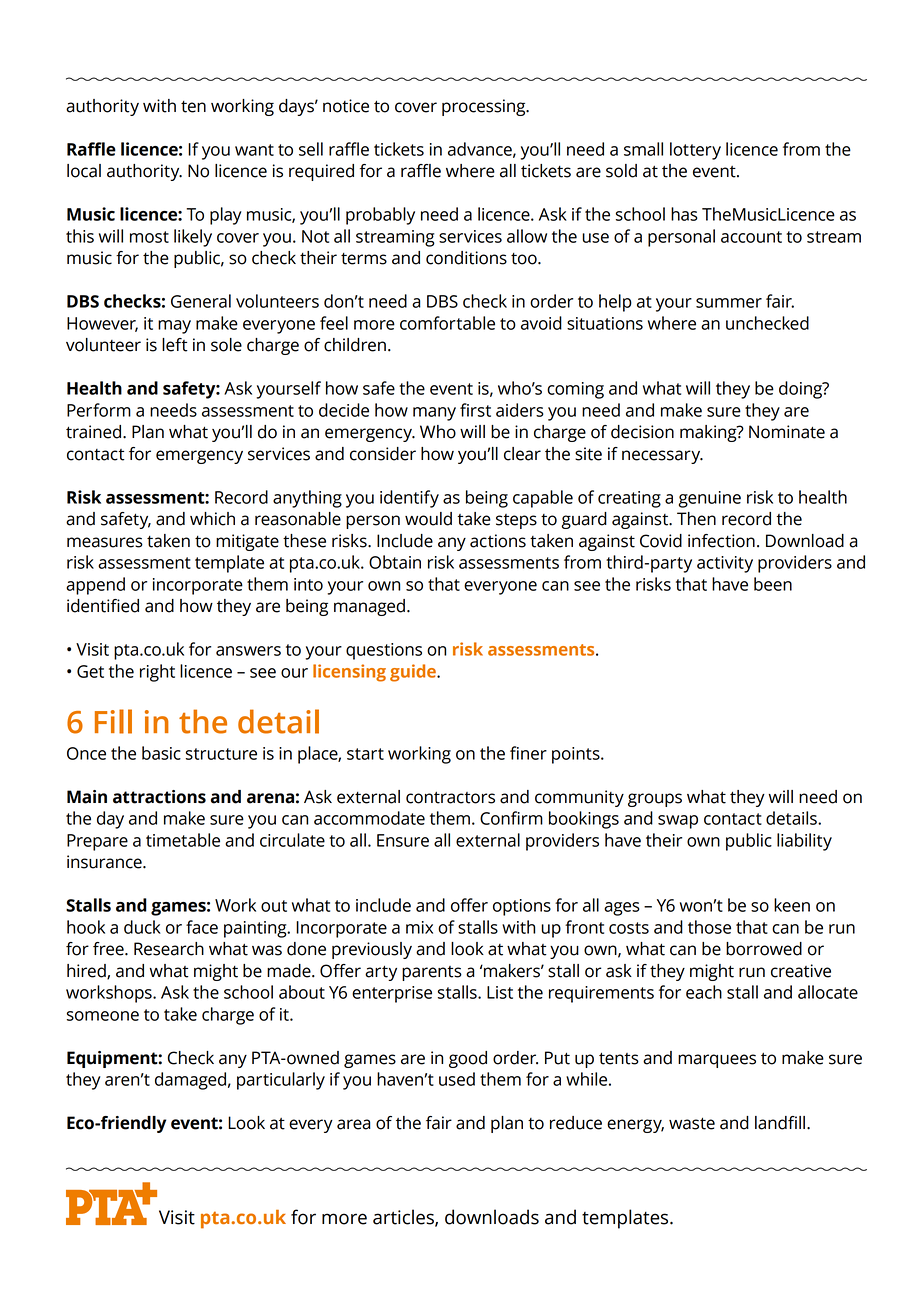 Image resolution: width=924 pixels, height=1308 pixels. What do you see at coordinates (692, 1124) in the image?
I see `waste` at bounding box center [692, 1124].
